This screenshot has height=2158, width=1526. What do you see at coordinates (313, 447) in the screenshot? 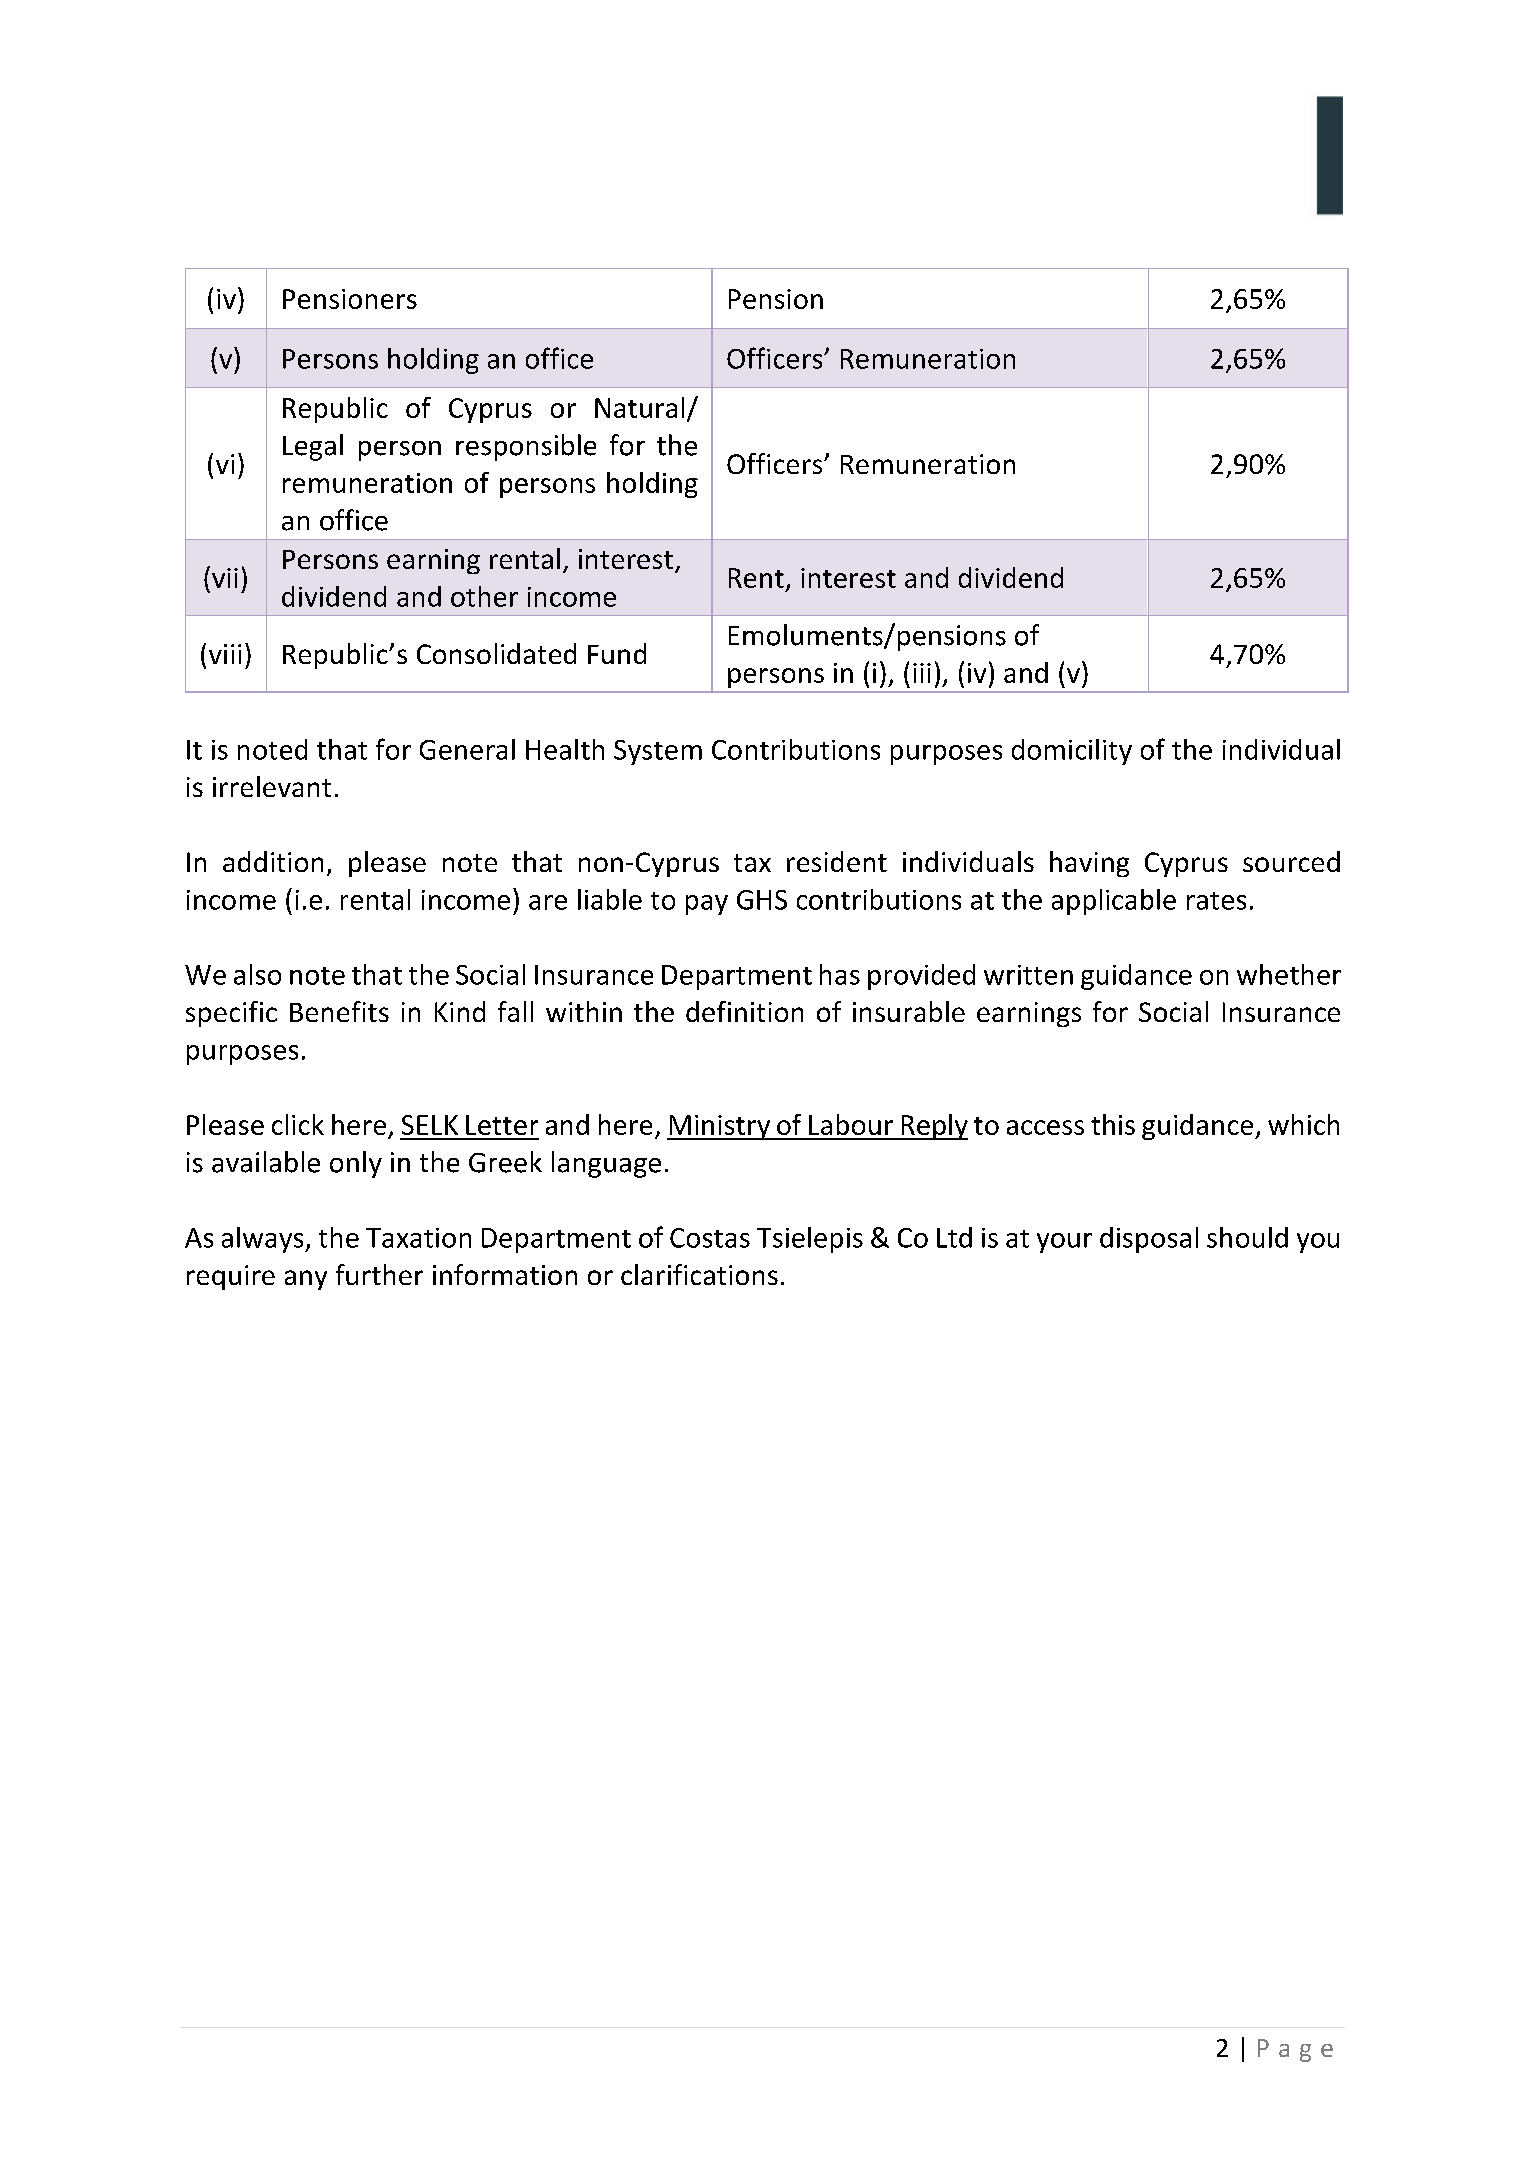
I see `Legal` at bounding box center [313, 447].
